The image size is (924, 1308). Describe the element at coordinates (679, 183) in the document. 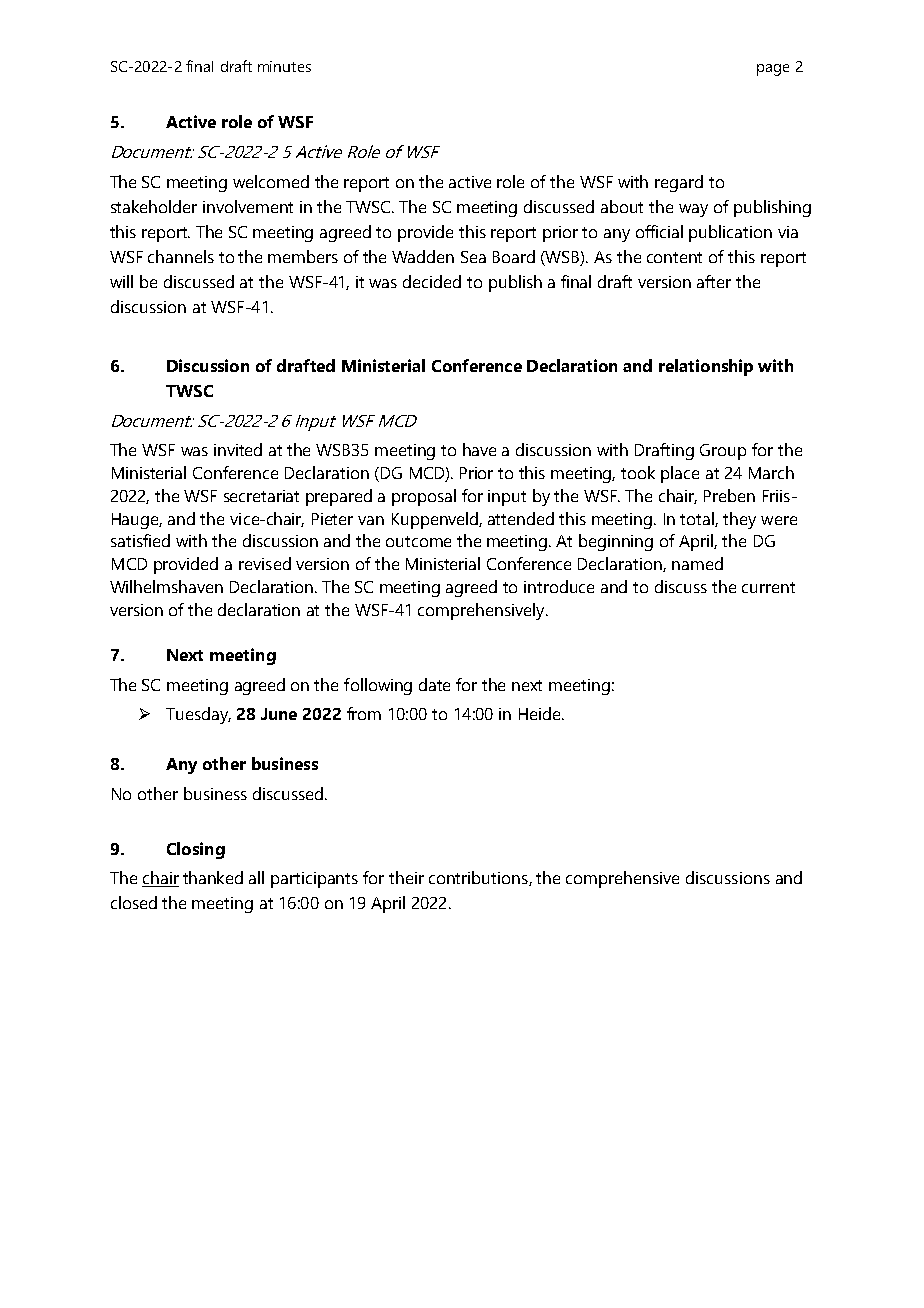

I see `regard` at that location.
